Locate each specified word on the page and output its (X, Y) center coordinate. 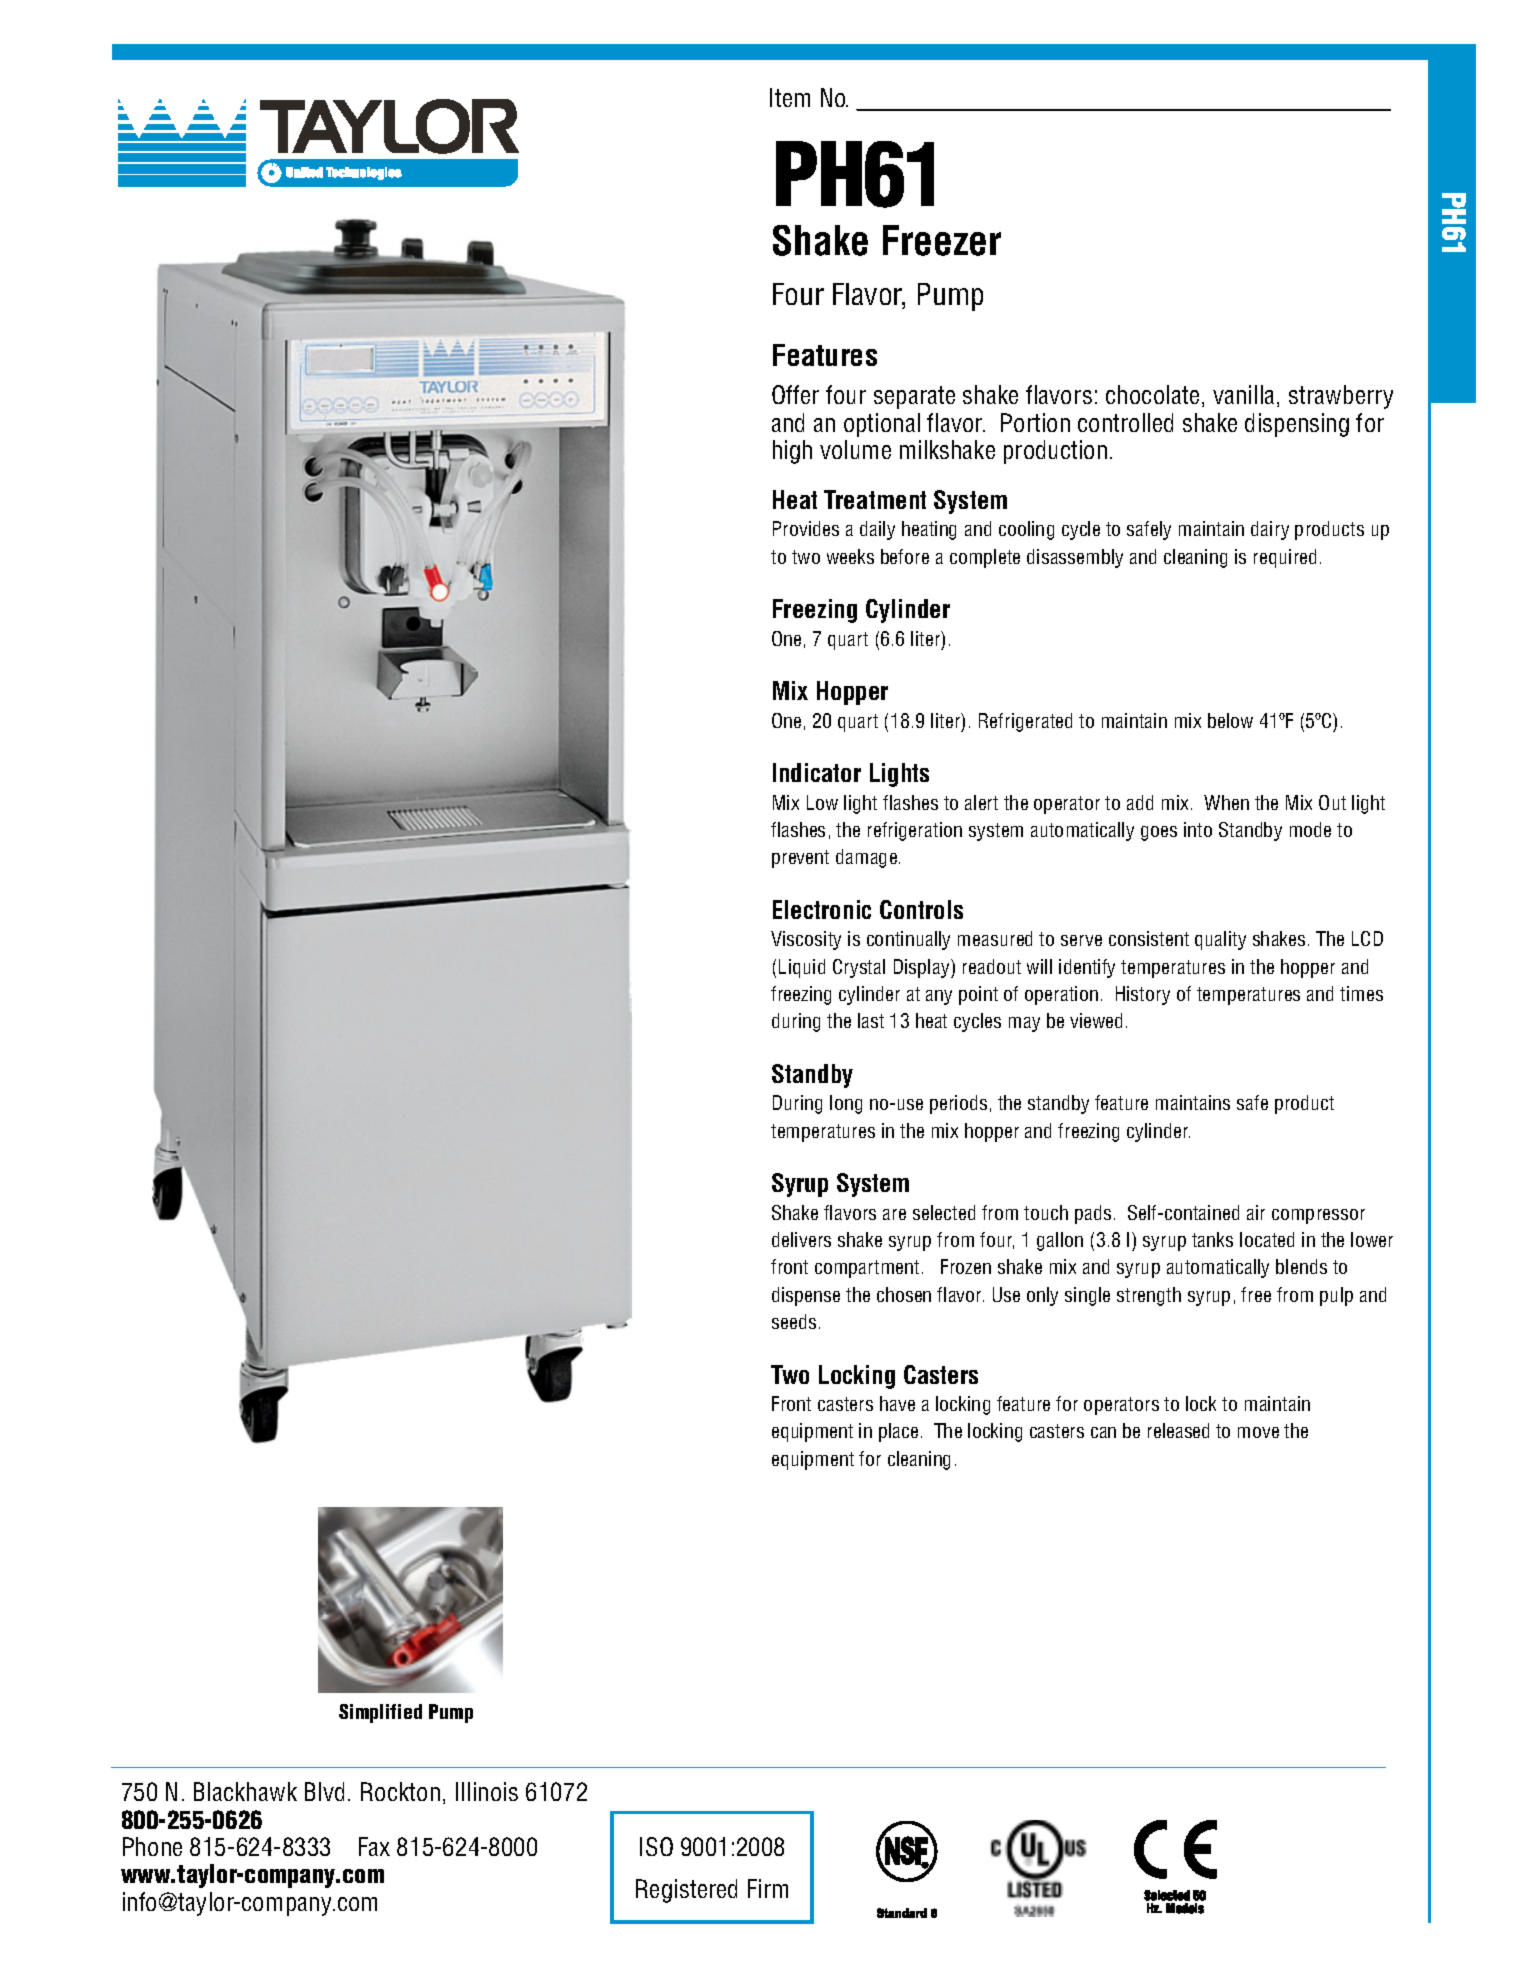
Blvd (324, 1791)
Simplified (380, 1713)
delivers (801, 1239)
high (792, 452)
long (846, 1104)
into (1198, 829)
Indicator (817, 772)
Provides (806, 528)
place (898, 1432)
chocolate (1152, 394)
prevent (800, 859)
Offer (795, 394)
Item (790, 97)
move (1258, 1432)
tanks (1212, 1239)
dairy (1270, 530)
